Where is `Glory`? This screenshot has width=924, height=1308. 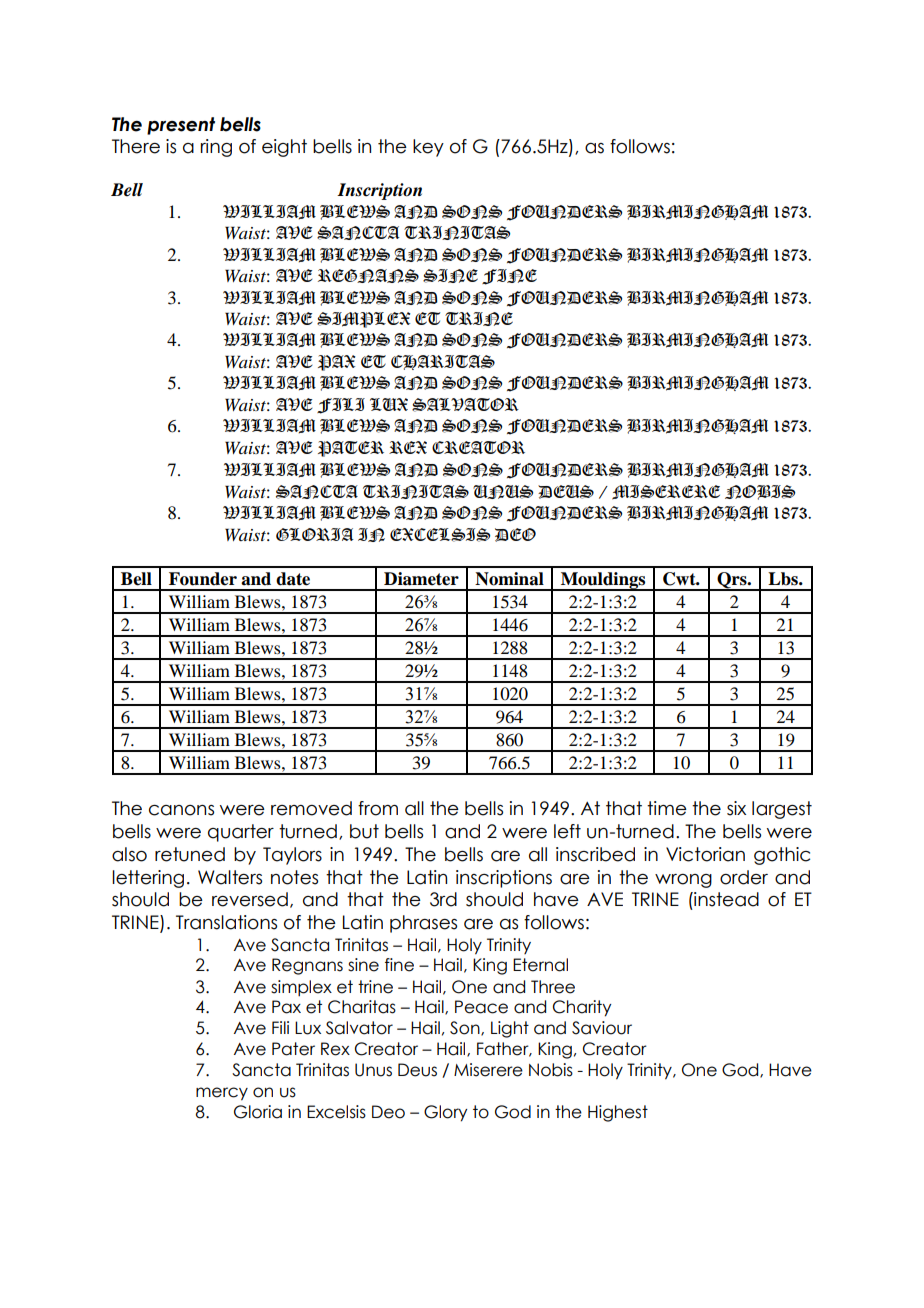
Glory is located at coordinates (445, 1113).
